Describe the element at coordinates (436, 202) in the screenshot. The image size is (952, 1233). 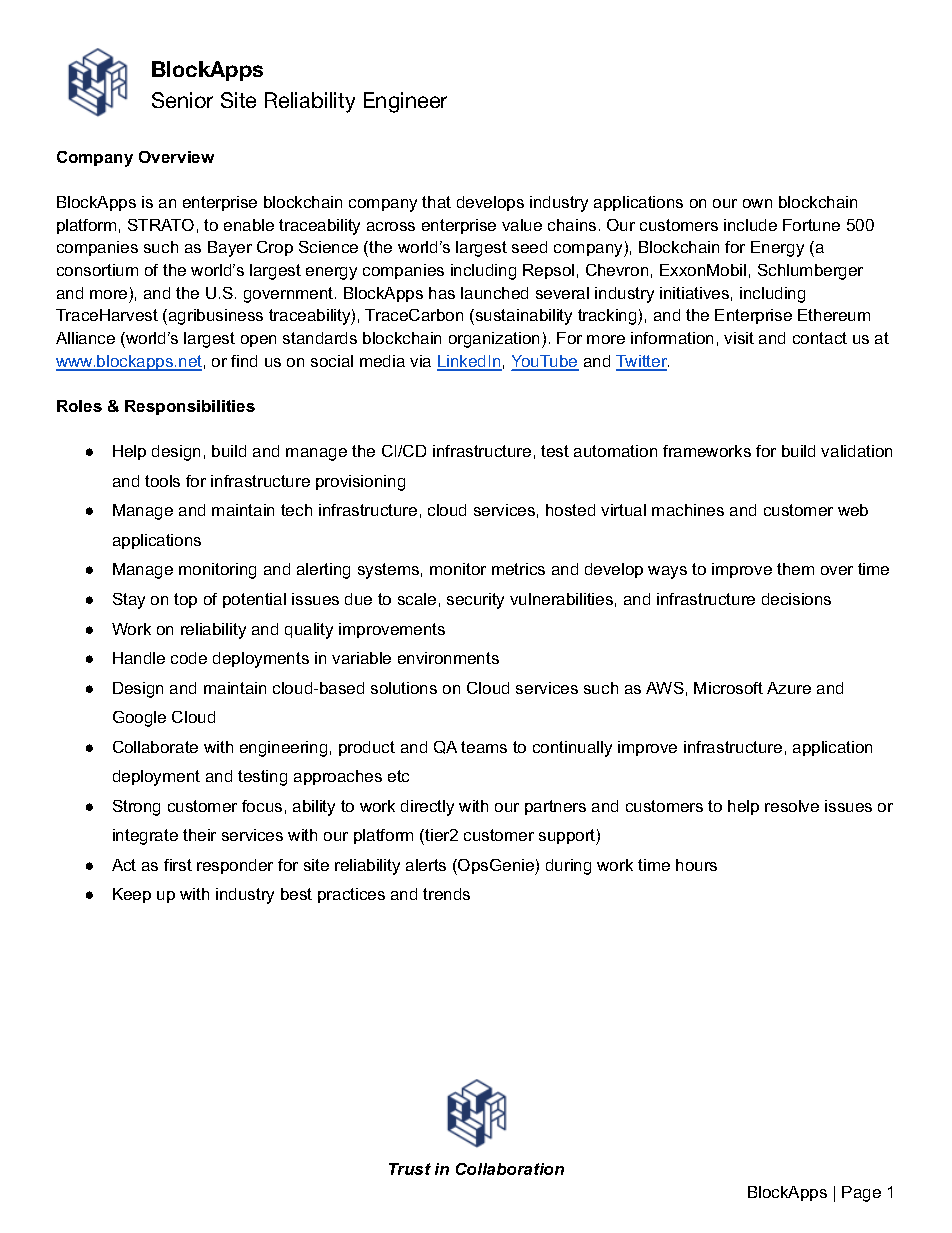
I see `that` at that location.
